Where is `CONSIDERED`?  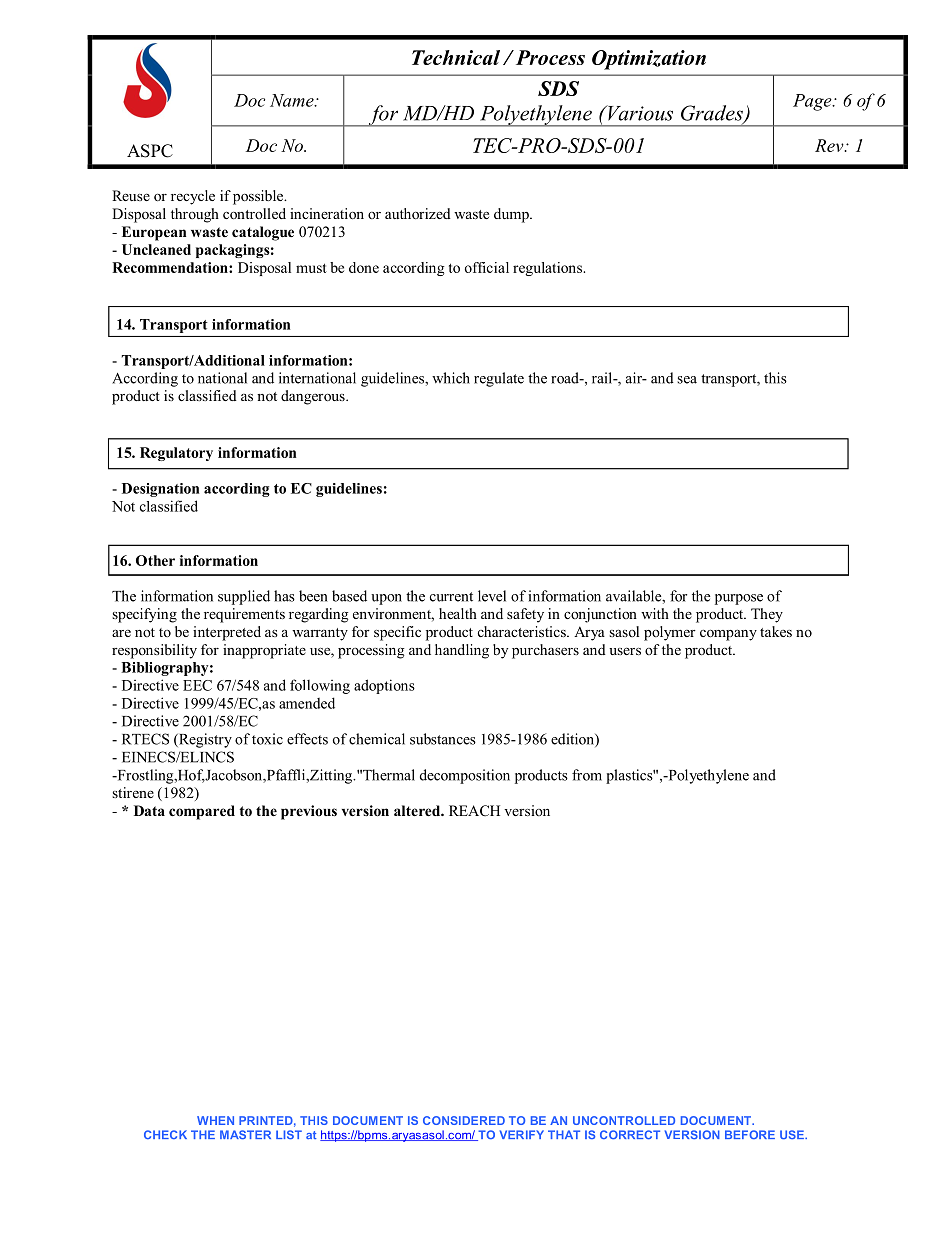
CONSIDERED is located at coordinates (464, 1120).
